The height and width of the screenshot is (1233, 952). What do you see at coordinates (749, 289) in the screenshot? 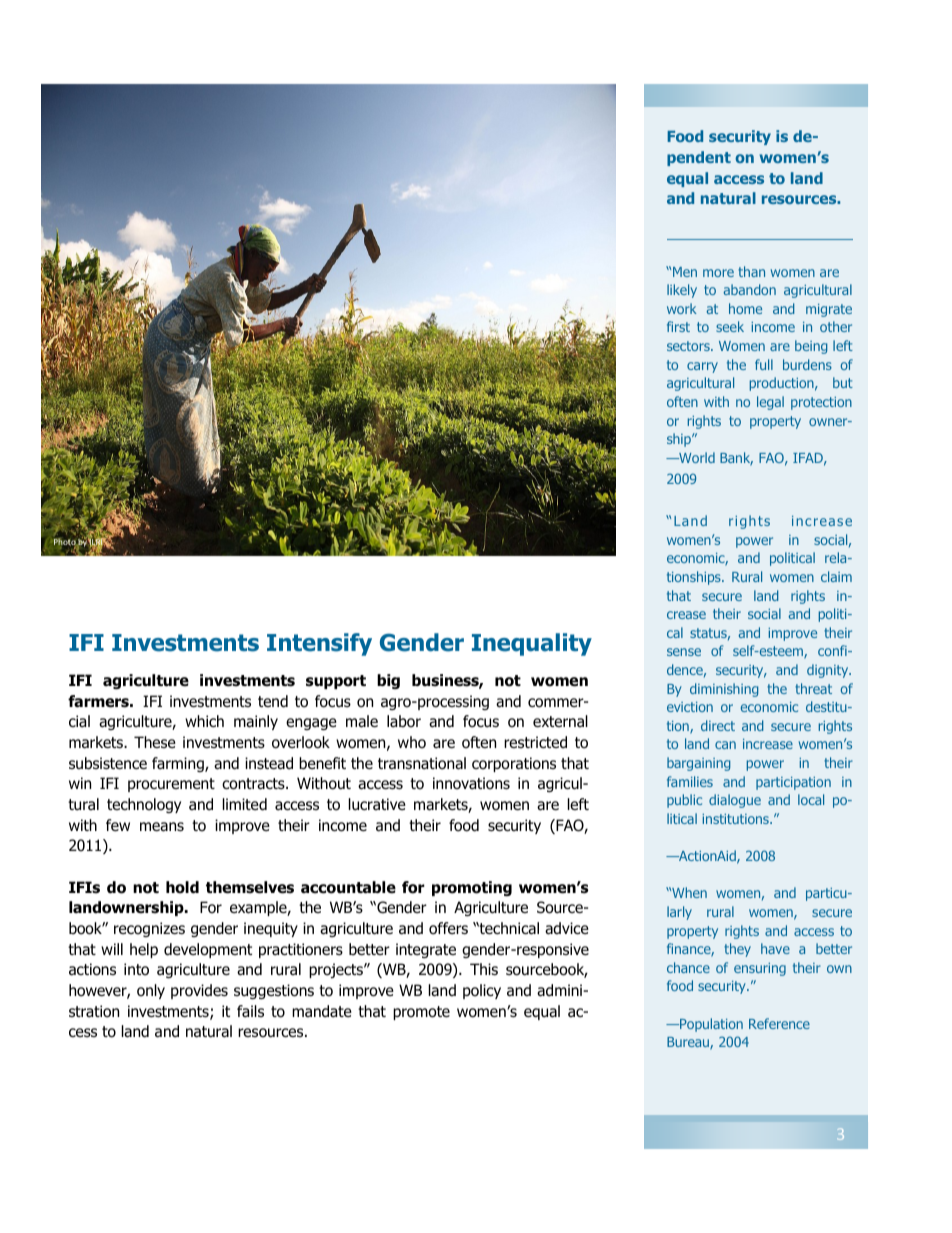
I see `abandon` at bounding box center [749, 289].
